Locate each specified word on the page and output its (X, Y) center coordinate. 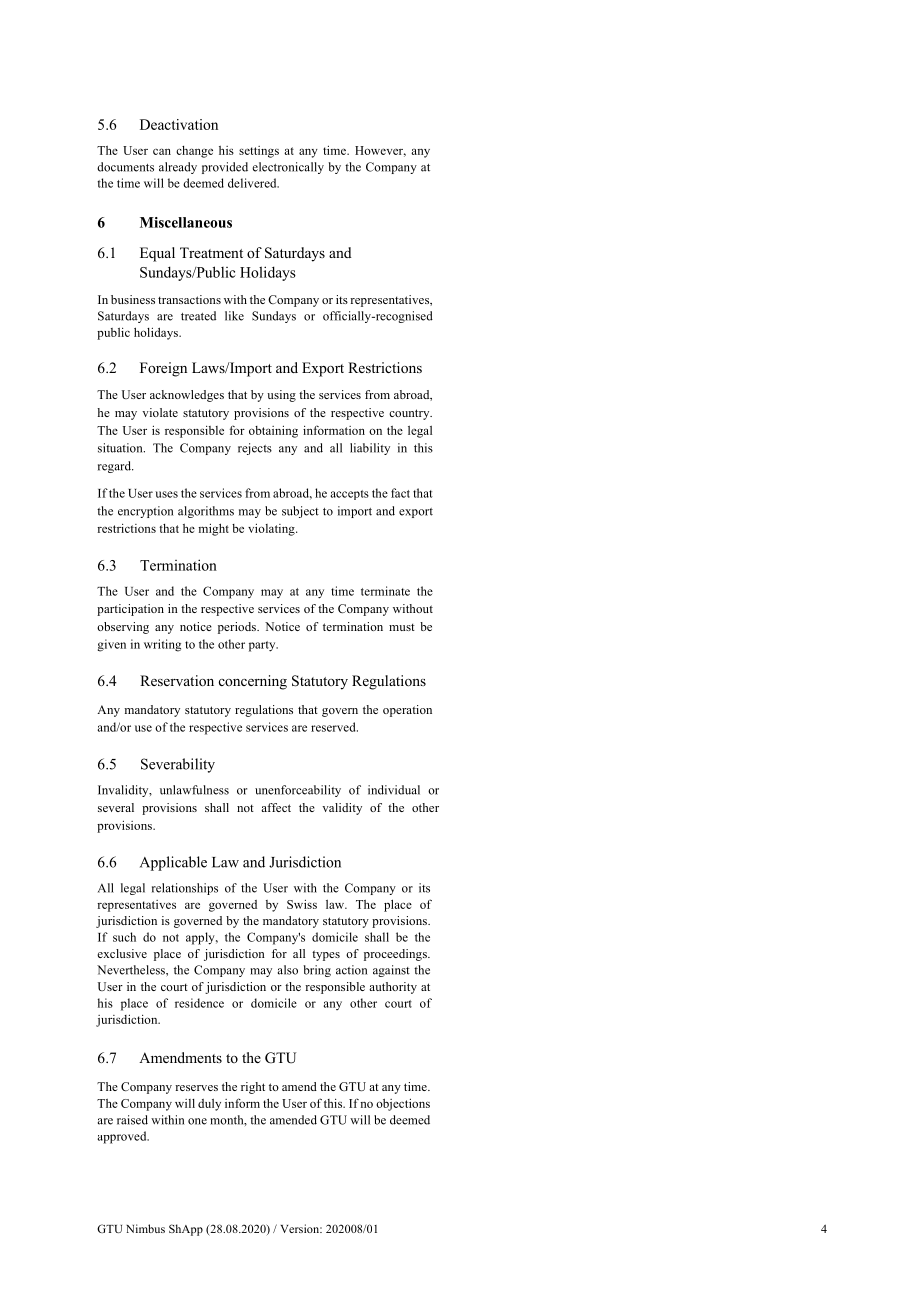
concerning (253, 682)
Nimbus (145, 1228)
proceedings (396, 955)
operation (407, 711)
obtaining (273, 431)
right (253, 1088)
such (124, 937)
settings (259, 152)
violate (160, 412)
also (288, 970)
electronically (288, 168)
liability (370, 449)
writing (162, 645)
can (162, 151)
